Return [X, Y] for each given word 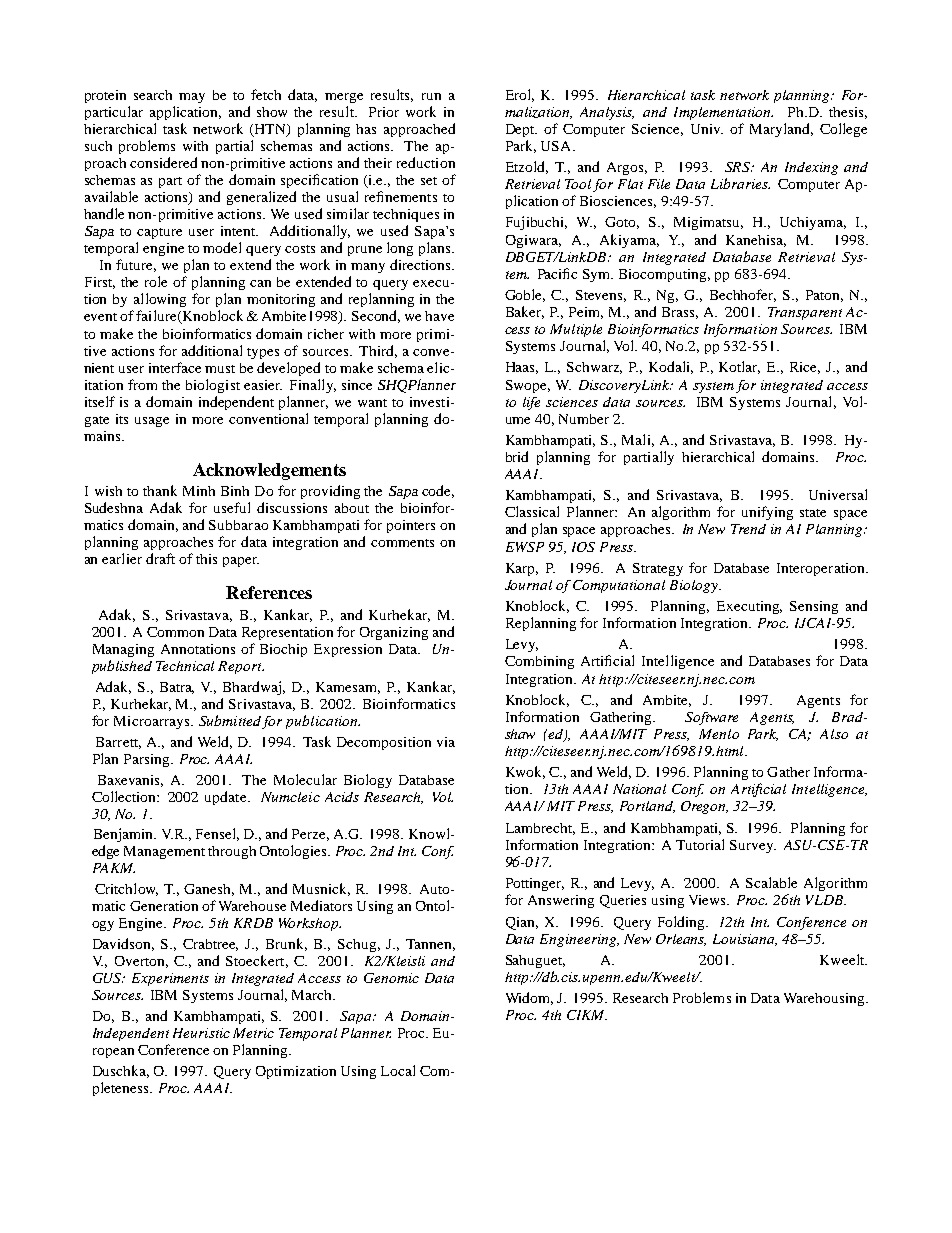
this [206, 559]
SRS [739, 167]
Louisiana [745, 940]
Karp [522, 569]
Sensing [814, 607]
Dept [521, 130]
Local [398, 1070]
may [192, 98]
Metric [253, 1033]
